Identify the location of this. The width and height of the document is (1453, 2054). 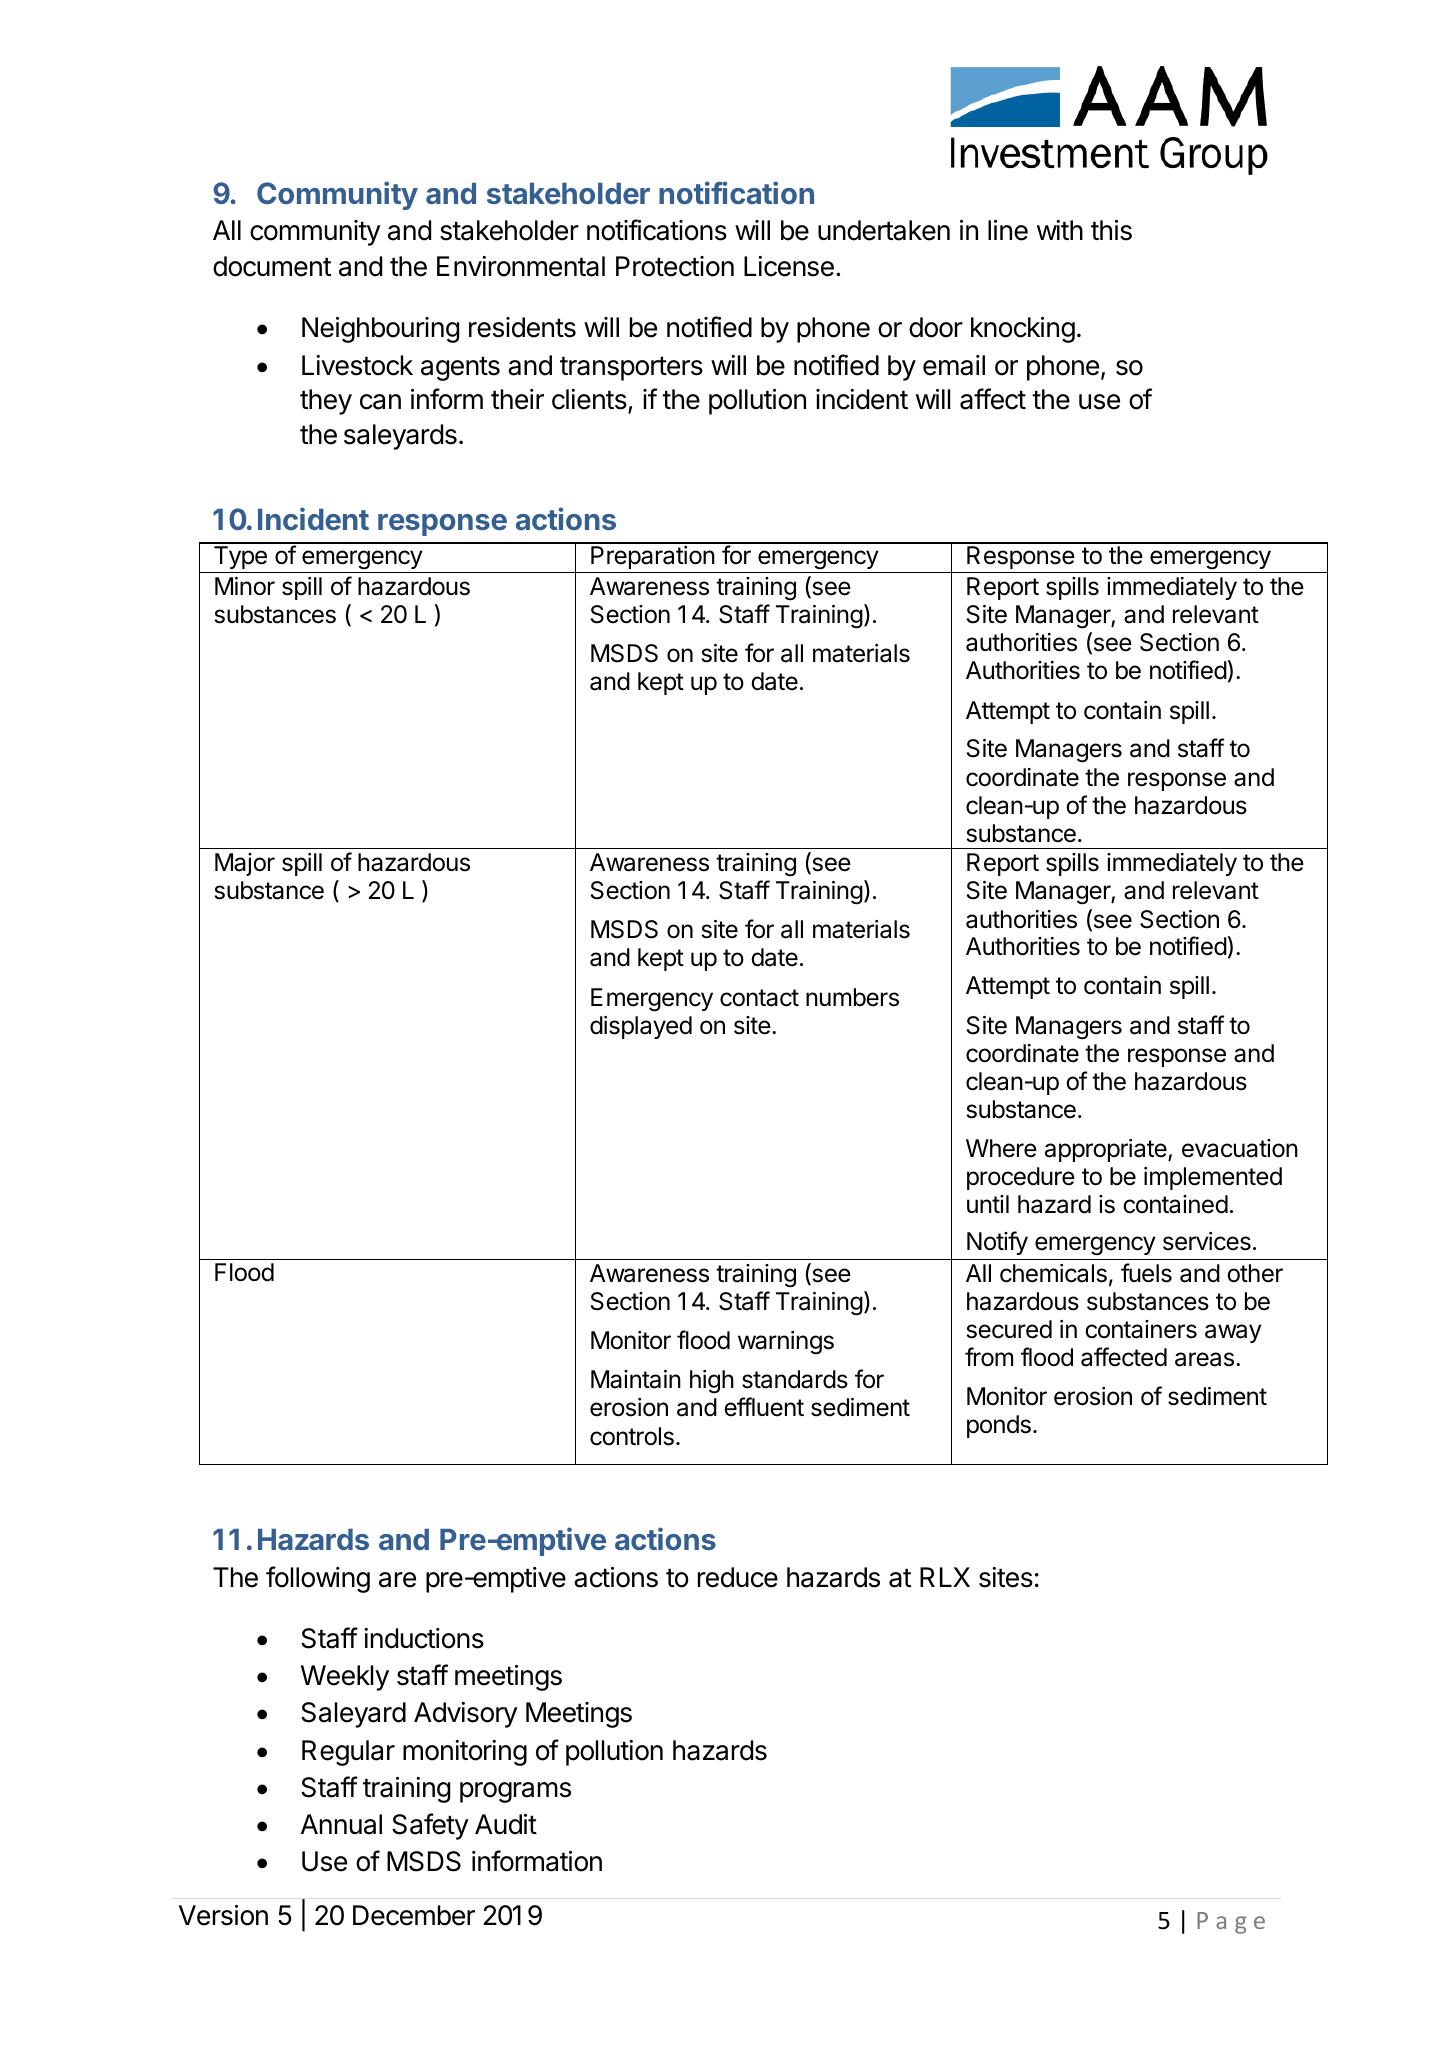
(1111, 230).
